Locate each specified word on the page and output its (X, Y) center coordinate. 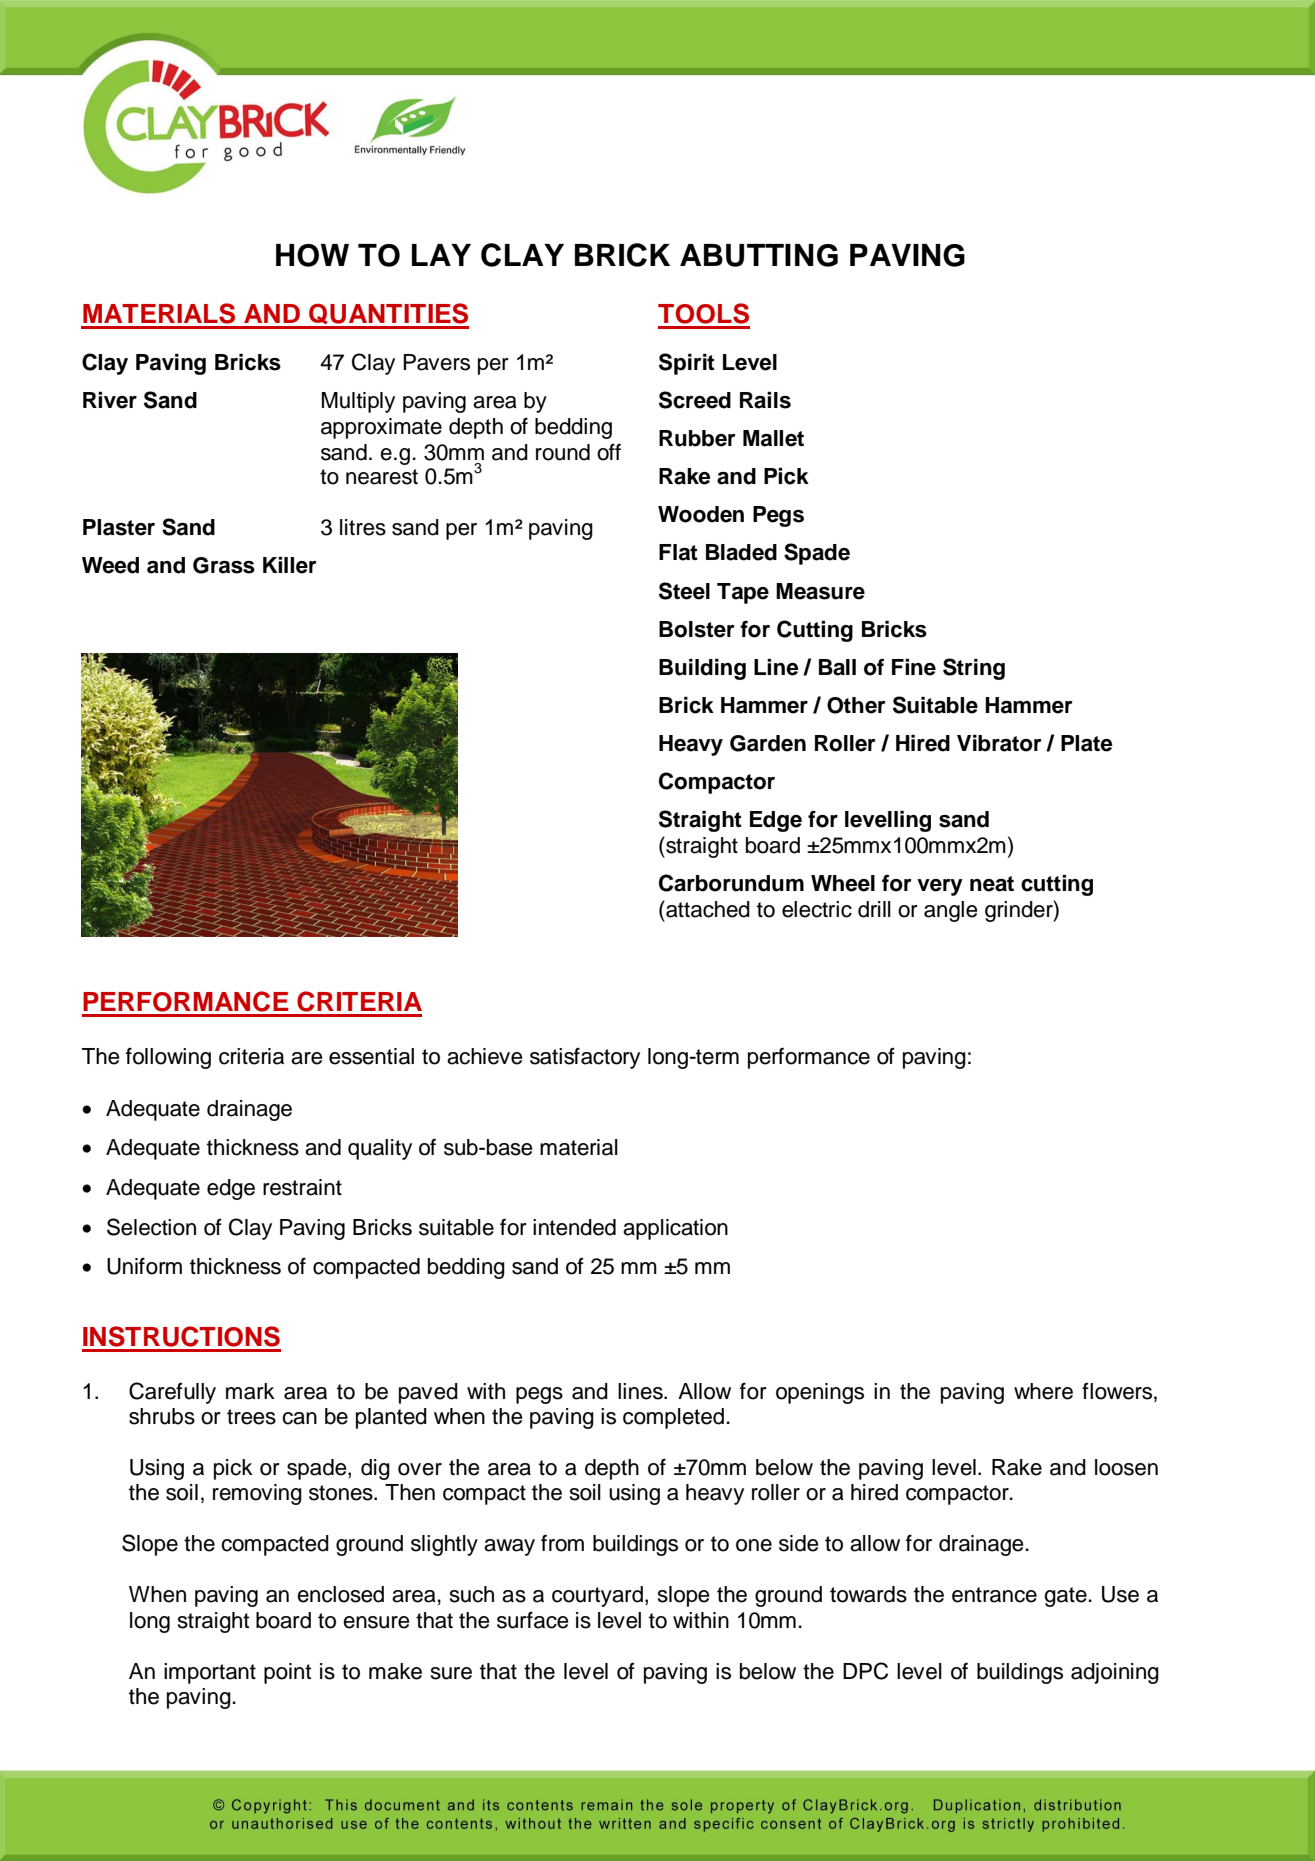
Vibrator (999, 743)
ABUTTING (759, 255)
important (210, 1673)
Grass (224, 565)
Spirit (687, 364)
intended (574, 1227)
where (1043, 1391)
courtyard (597, 1596)
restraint (302, 1187)
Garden (768, 743)
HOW (312, 255)
